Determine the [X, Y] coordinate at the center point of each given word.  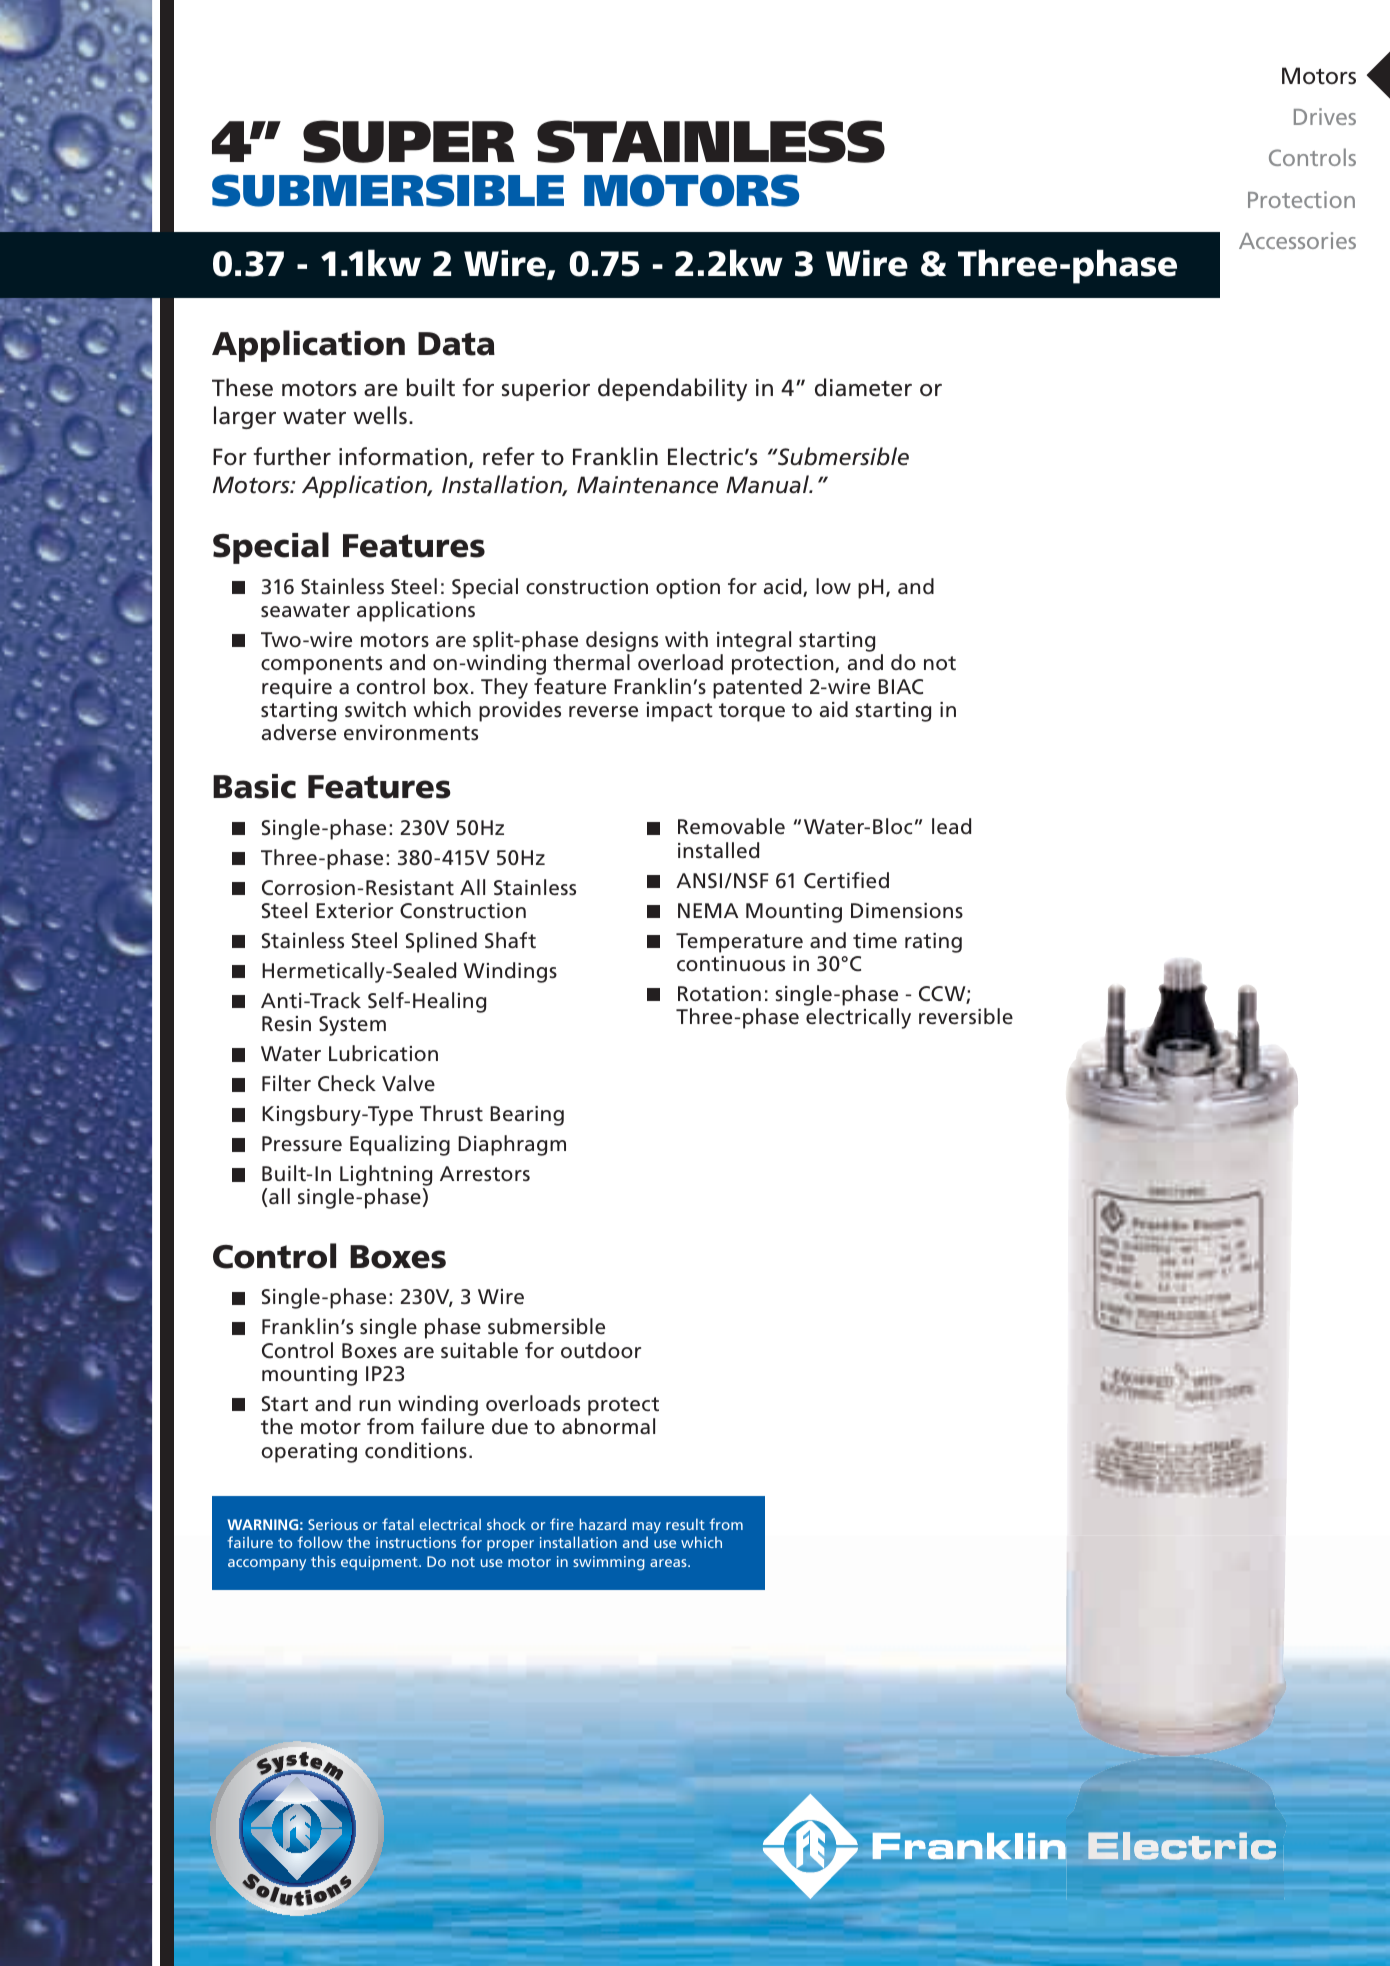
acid [784, 587]
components [321, 665]
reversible [966, 1016]
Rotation [719, 993]
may [646, 1528]
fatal [398, 1524]
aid [834, 709]
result [685, 1524]
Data [456, 344]
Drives [1325, 116]
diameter [863, 387]
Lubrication [383, 1053]
